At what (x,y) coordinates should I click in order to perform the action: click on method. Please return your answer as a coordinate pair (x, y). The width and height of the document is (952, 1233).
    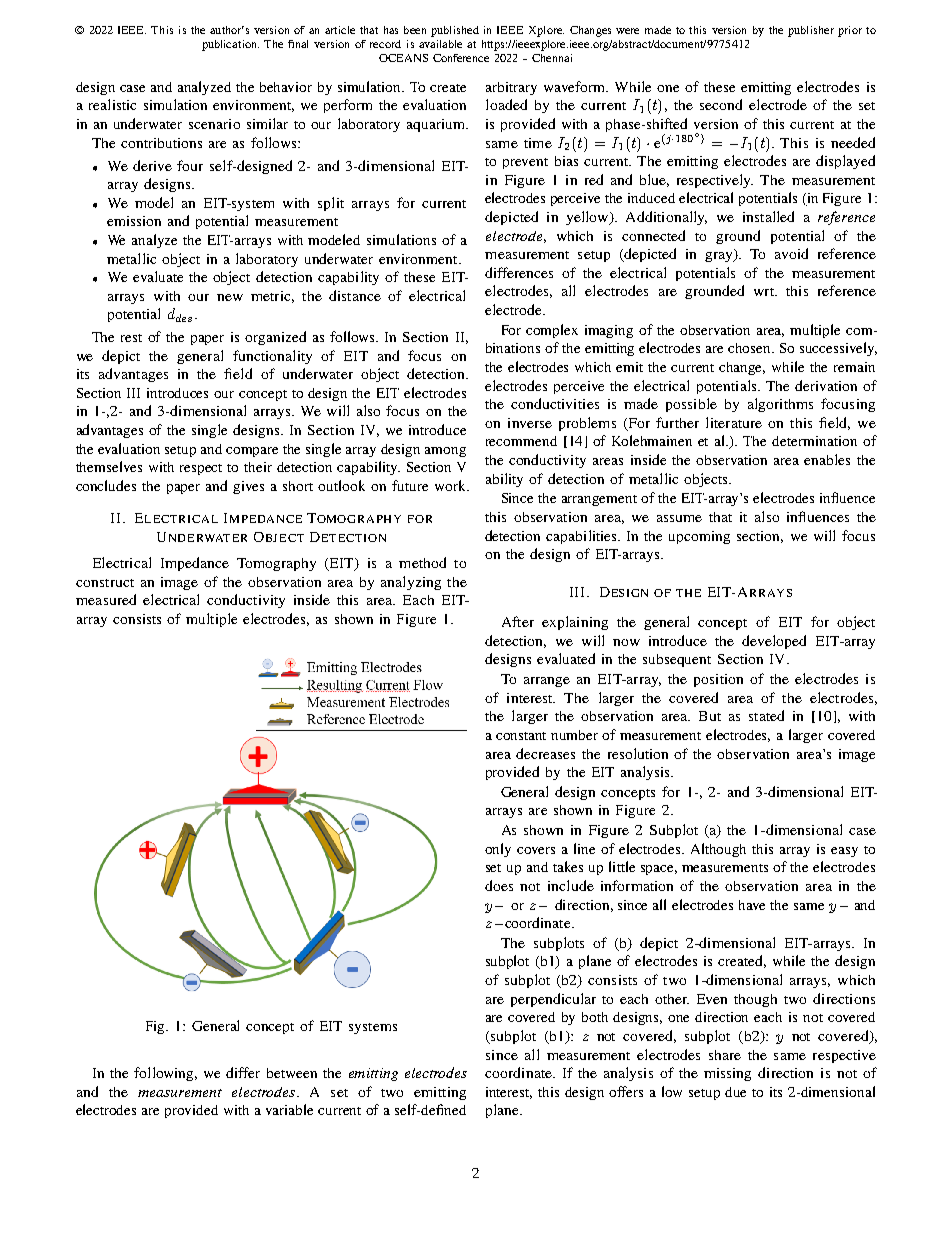
    Looking at the image, I should click on (422, 562).
